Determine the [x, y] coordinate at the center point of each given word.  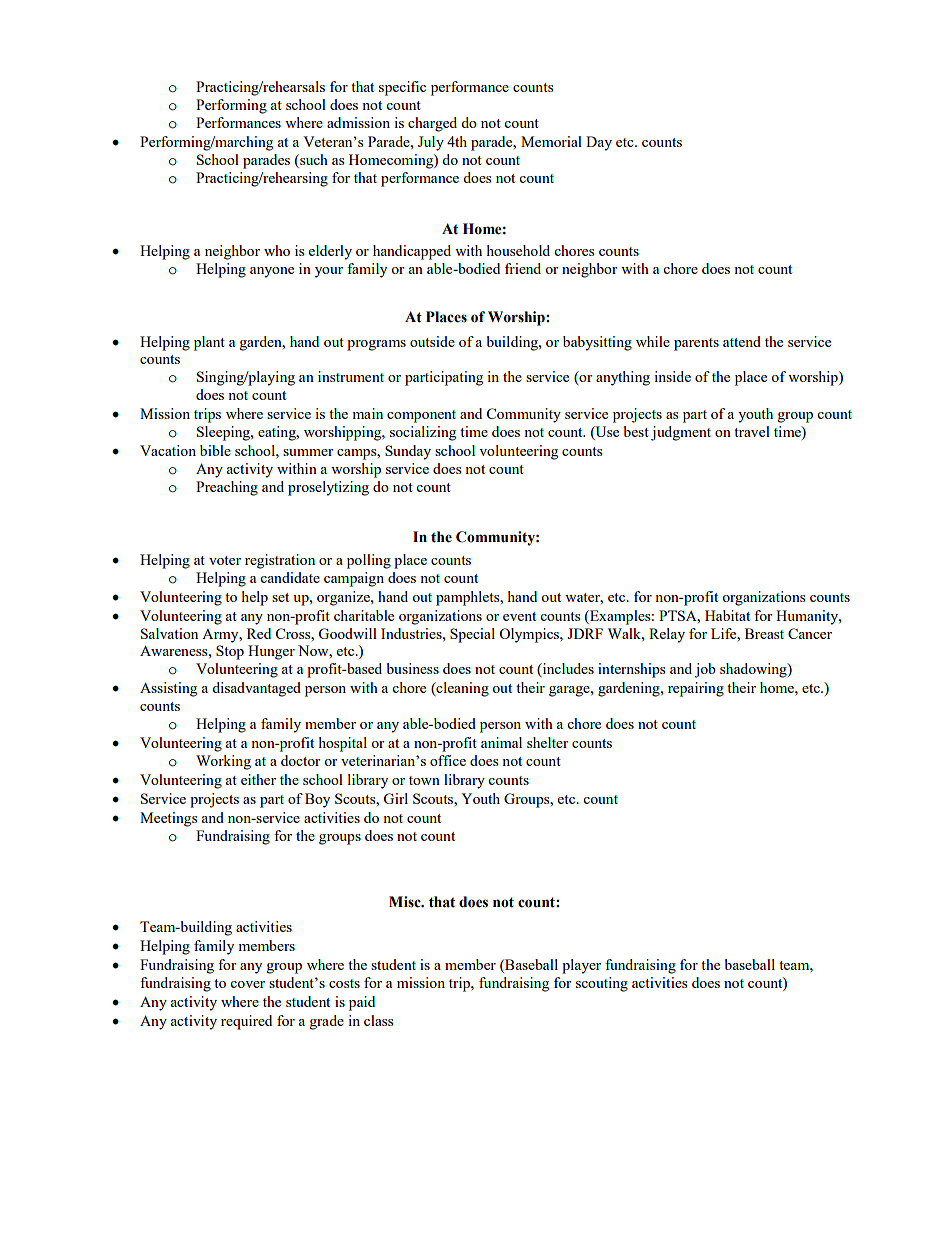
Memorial [551, 141]
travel [752, 431]
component [421, 416]
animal [501, 742]
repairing [696, 689]
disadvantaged [256, 689]
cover [247, 984]
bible [215, 450]
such [313, 161]
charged [432, 124]
